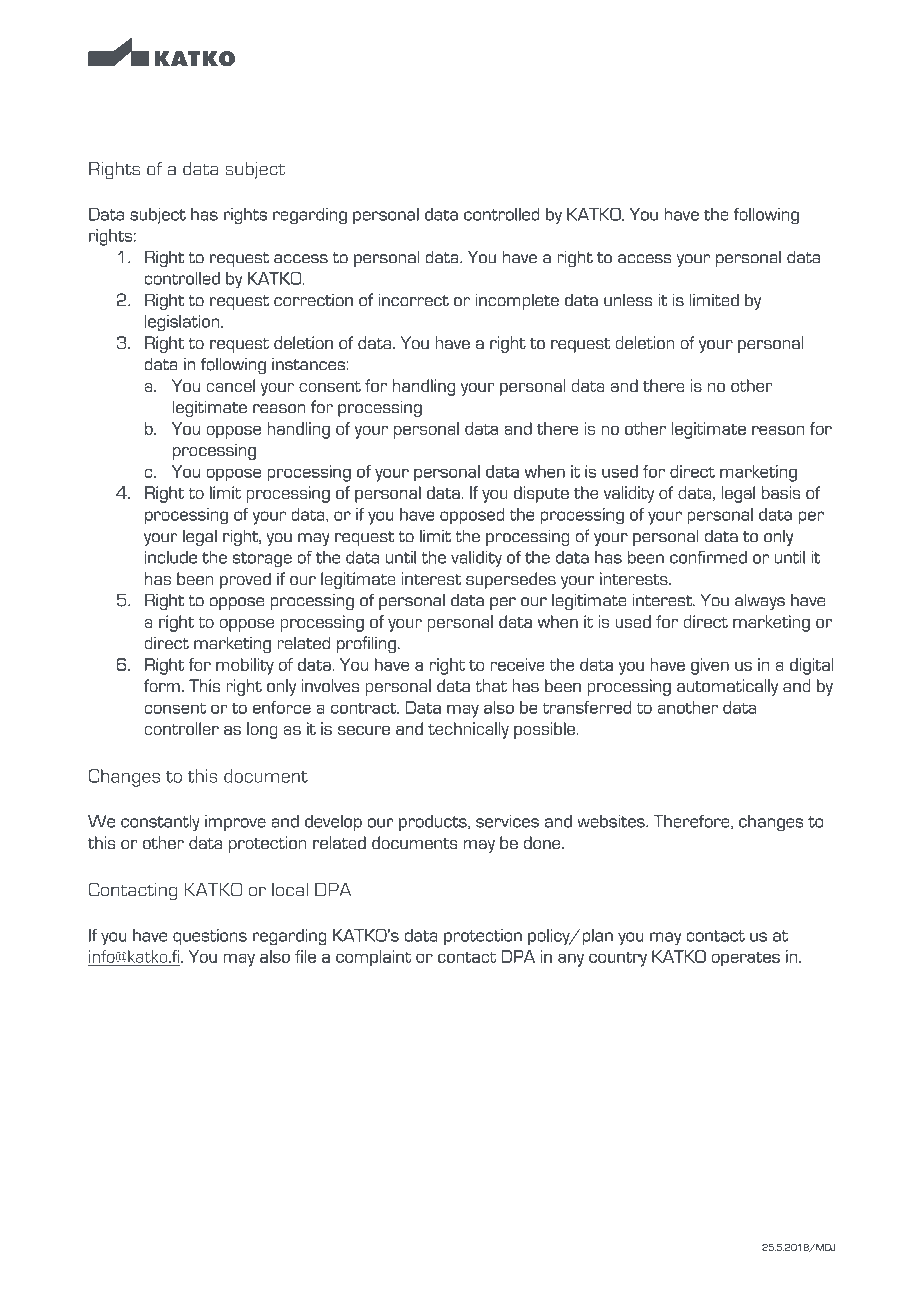  I want to click on questions, so click(210, 937).
